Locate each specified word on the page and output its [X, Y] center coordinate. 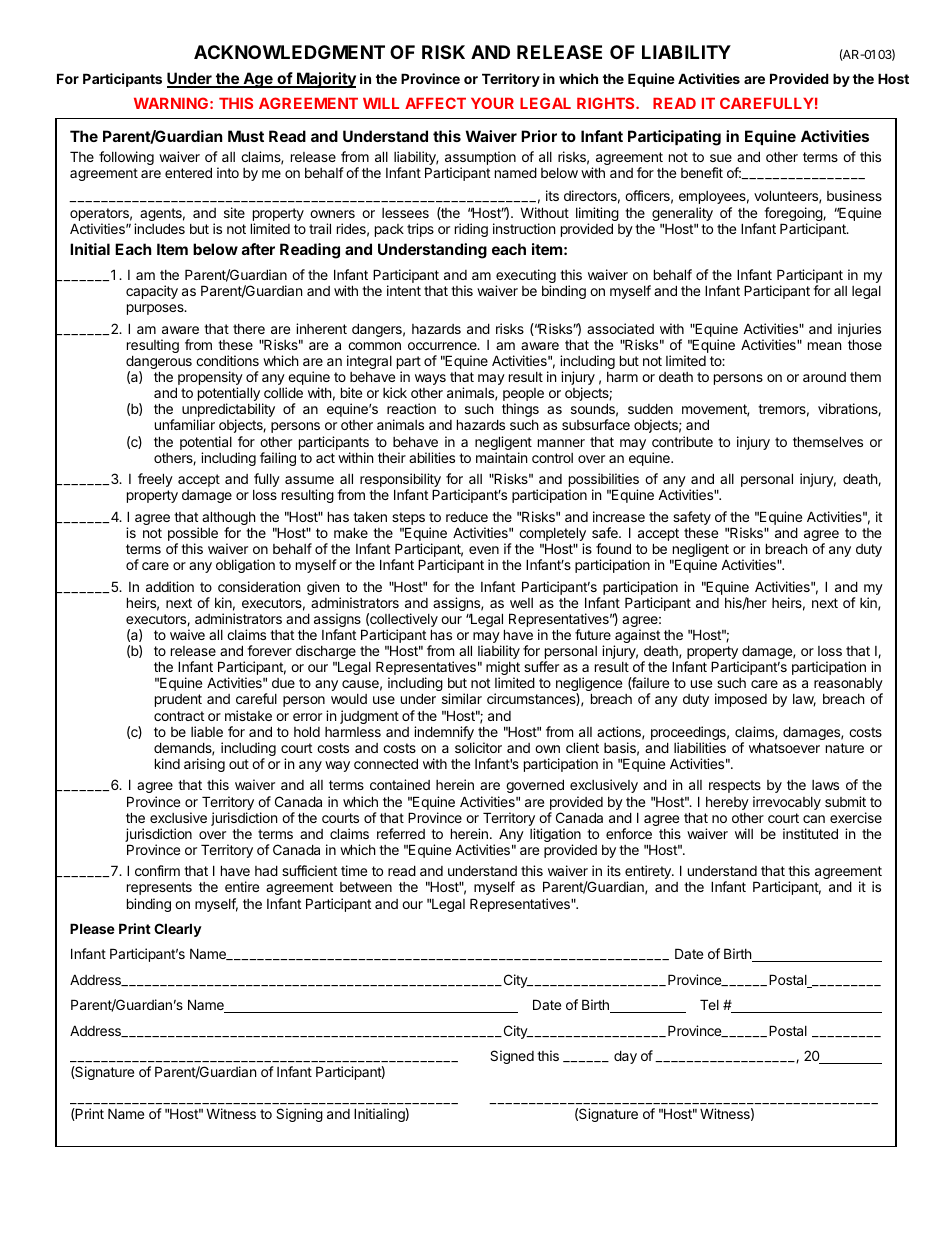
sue [721, 158]
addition [170, 586]
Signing [299, 1115]
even [484, 550]
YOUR [492, 103]
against [637, 637]
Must [246, 136]
